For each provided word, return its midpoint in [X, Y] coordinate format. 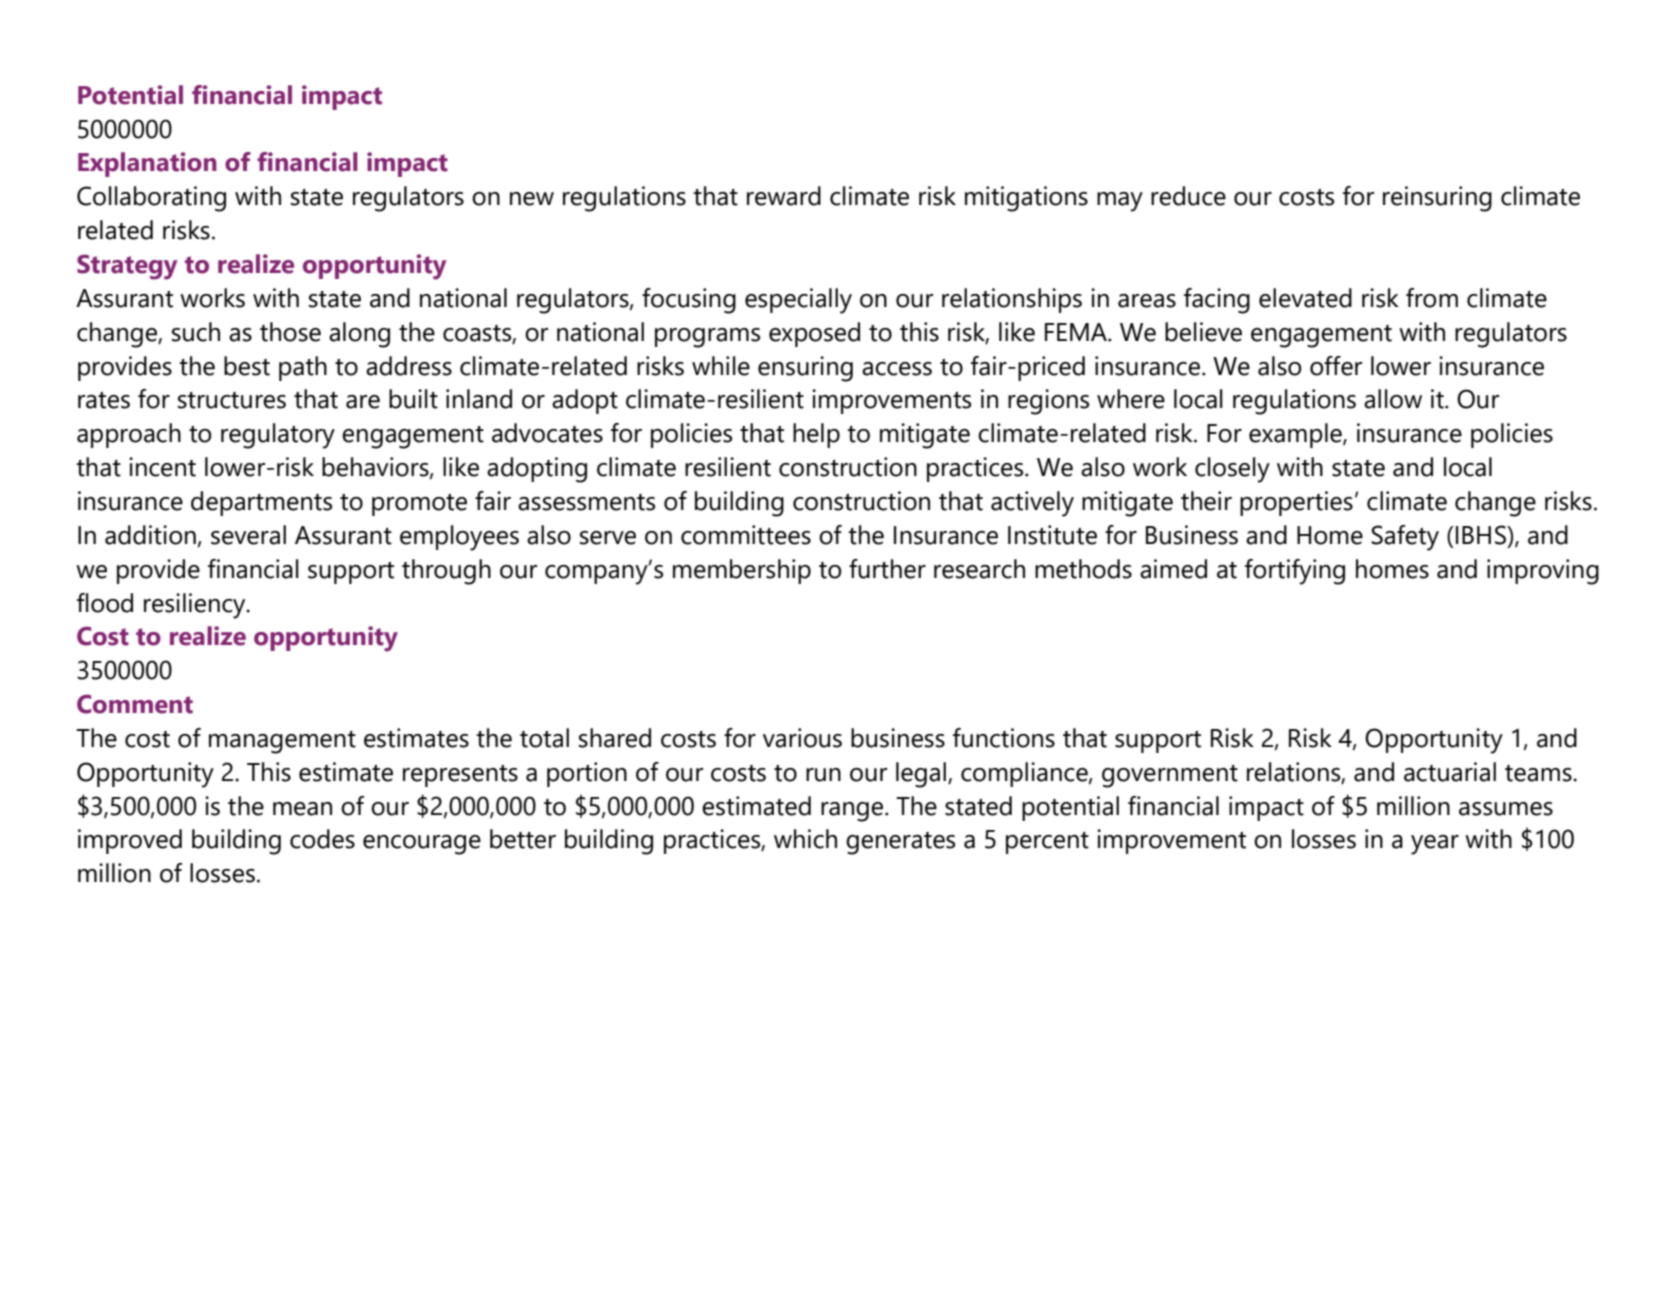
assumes [1506, 809]
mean [302, 809]
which [805, 839]
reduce [1188, 196]
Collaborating [151, 199]
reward [784, 196]
